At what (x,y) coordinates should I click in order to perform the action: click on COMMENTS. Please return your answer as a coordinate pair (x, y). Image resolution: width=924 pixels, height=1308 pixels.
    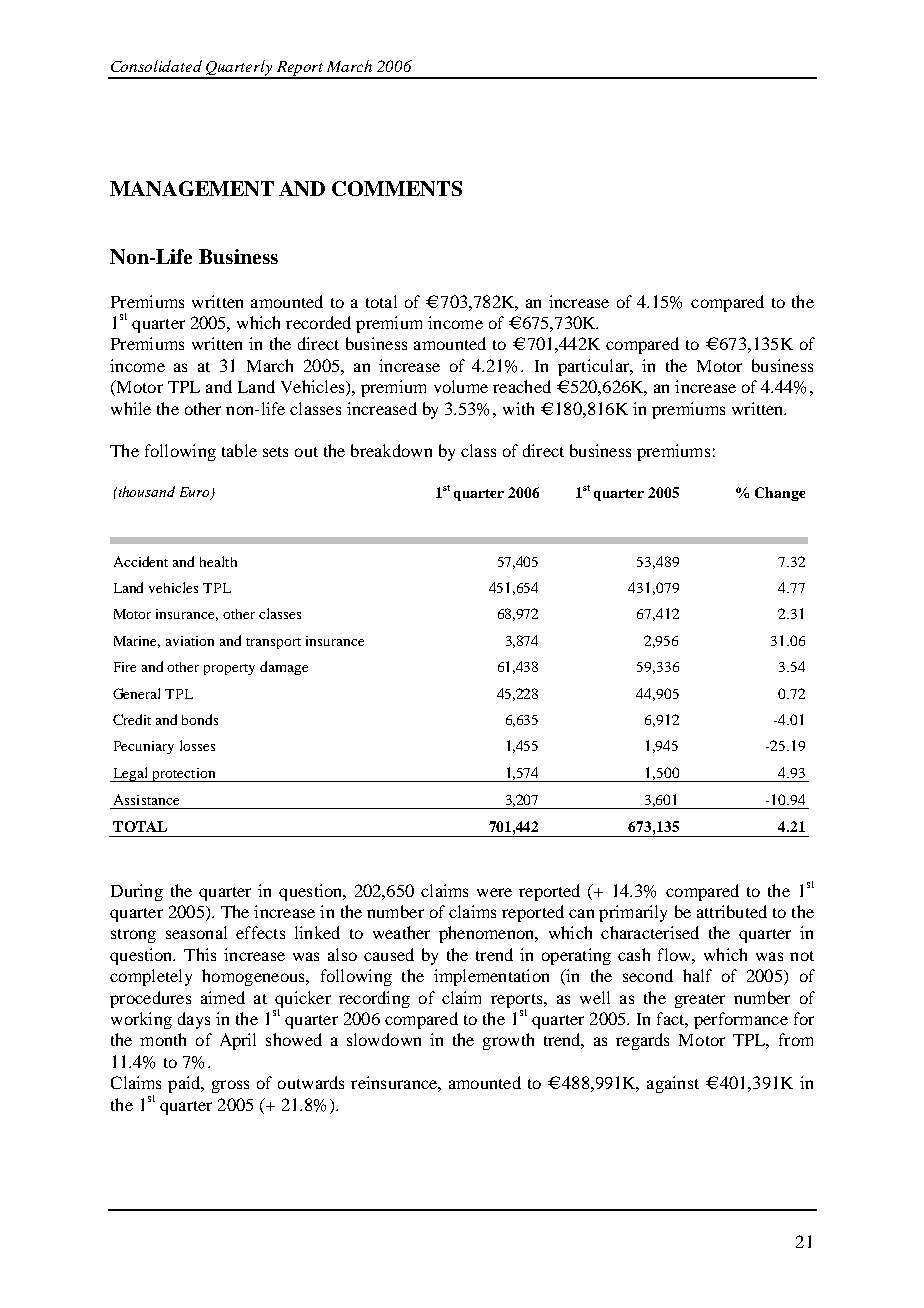
    Looking at the image, I should click on (397, 188).
